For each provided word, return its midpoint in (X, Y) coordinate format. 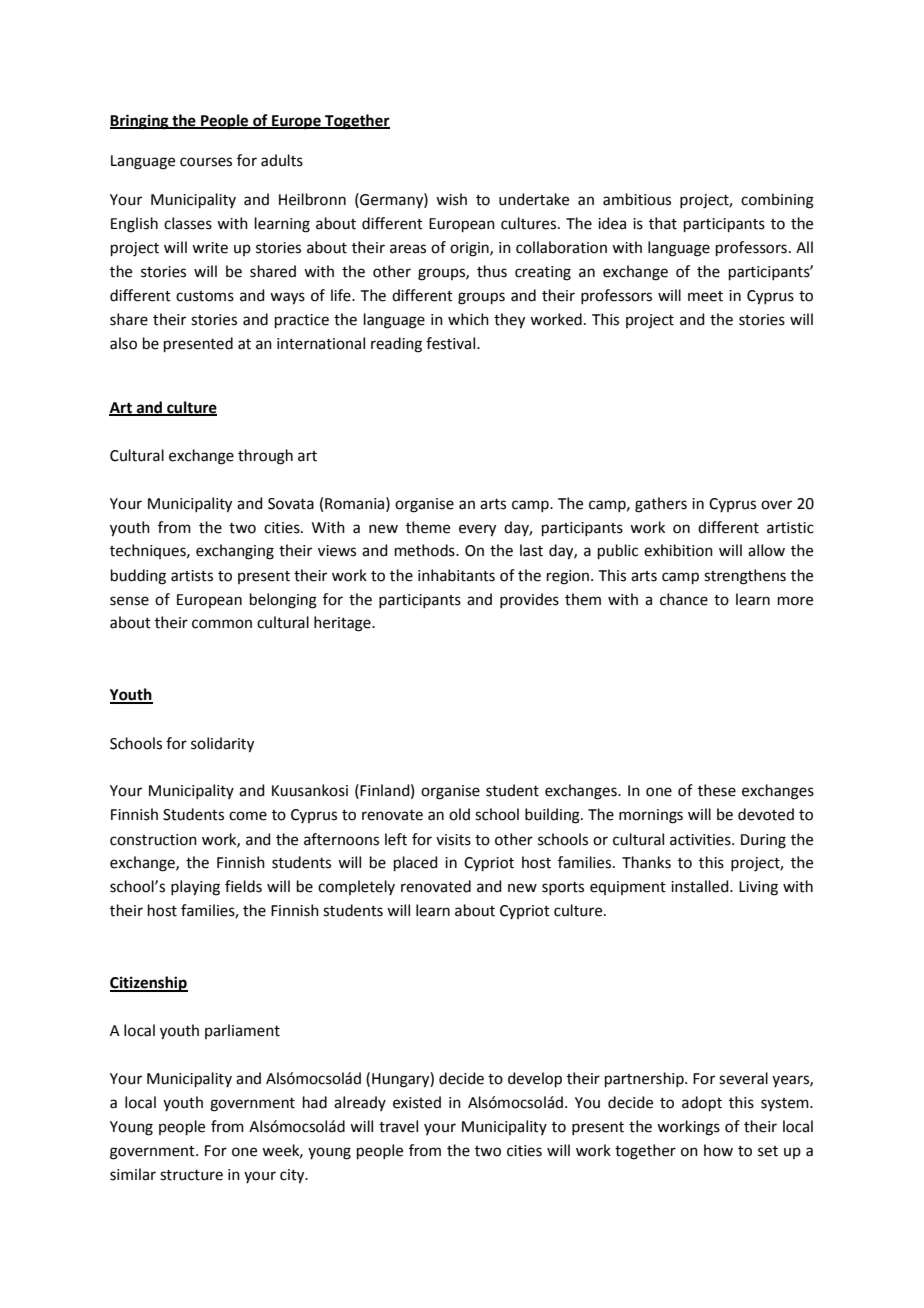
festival (452, 343)
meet (705, 296)
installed (701, 886)
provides (529, 600)
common (222, 624)
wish (451, 199)
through (265, 457)
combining (777, 201)
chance (684, 599)
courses (206, 162)
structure (191, 1175)
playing (195, 888)
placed (416, 863)
